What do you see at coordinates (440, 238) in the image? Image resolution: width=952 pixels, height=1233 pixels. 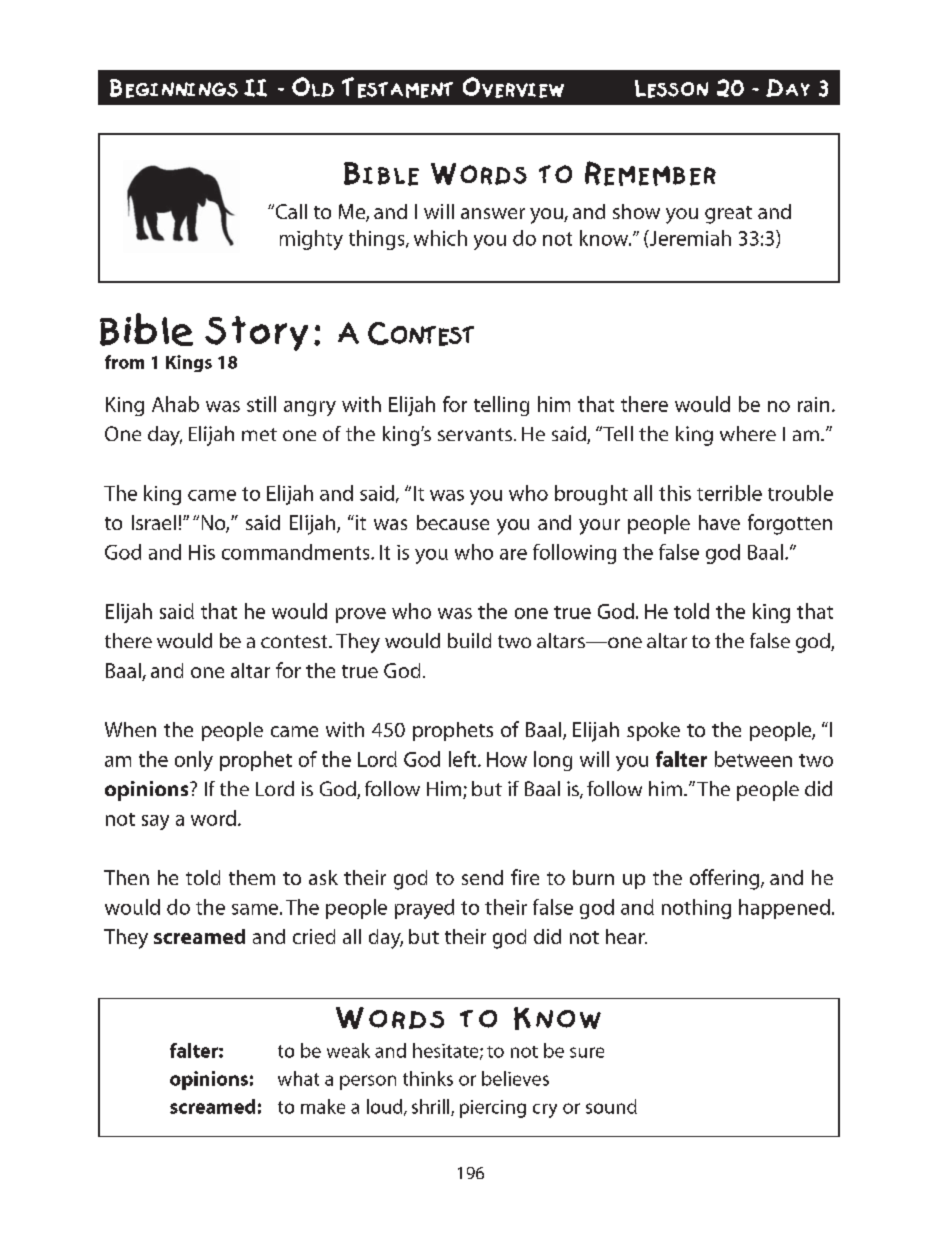 I see `which` at bounding box center [440, 238].
